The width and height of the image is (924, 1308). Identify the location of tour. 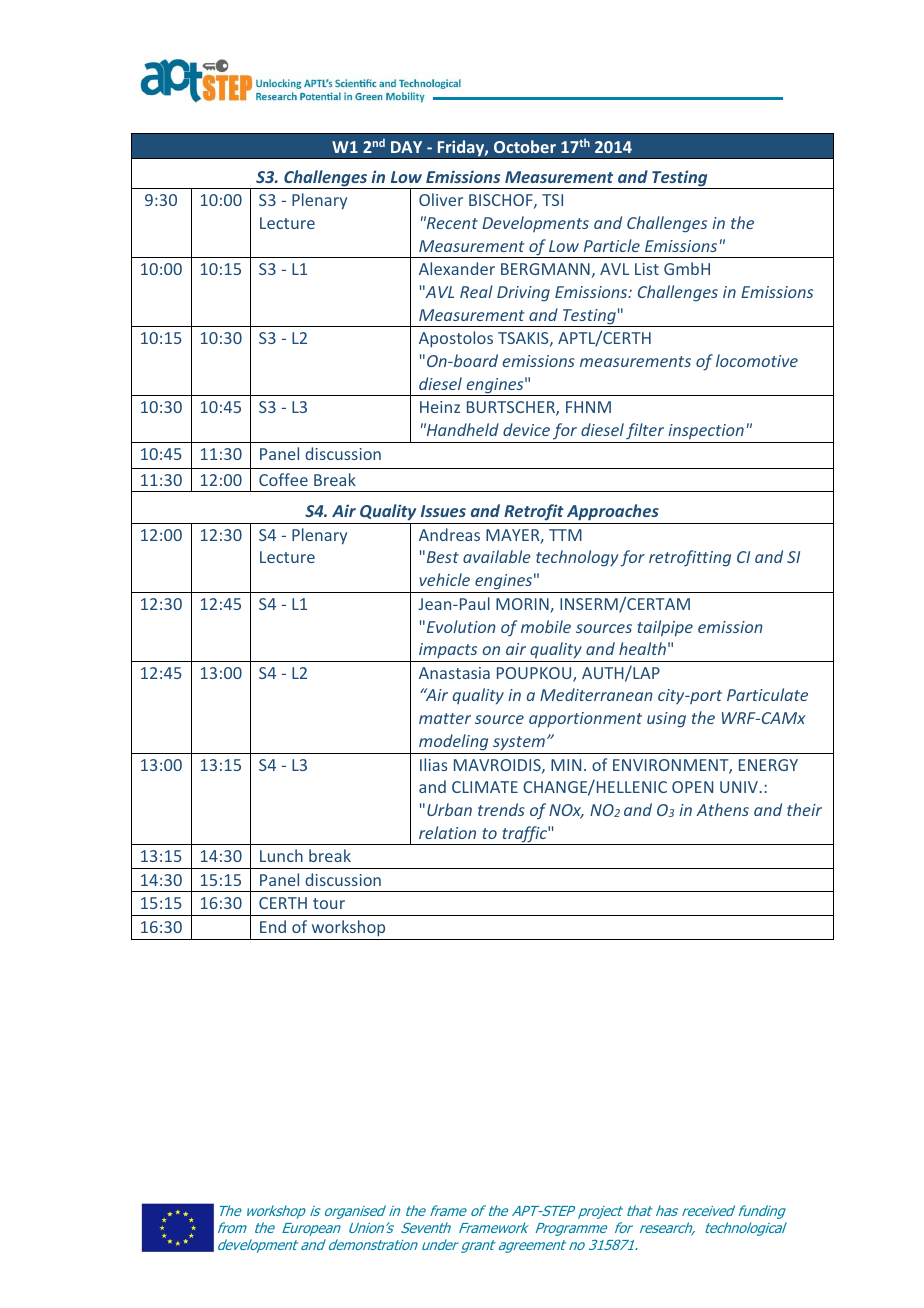
(329, 903).
